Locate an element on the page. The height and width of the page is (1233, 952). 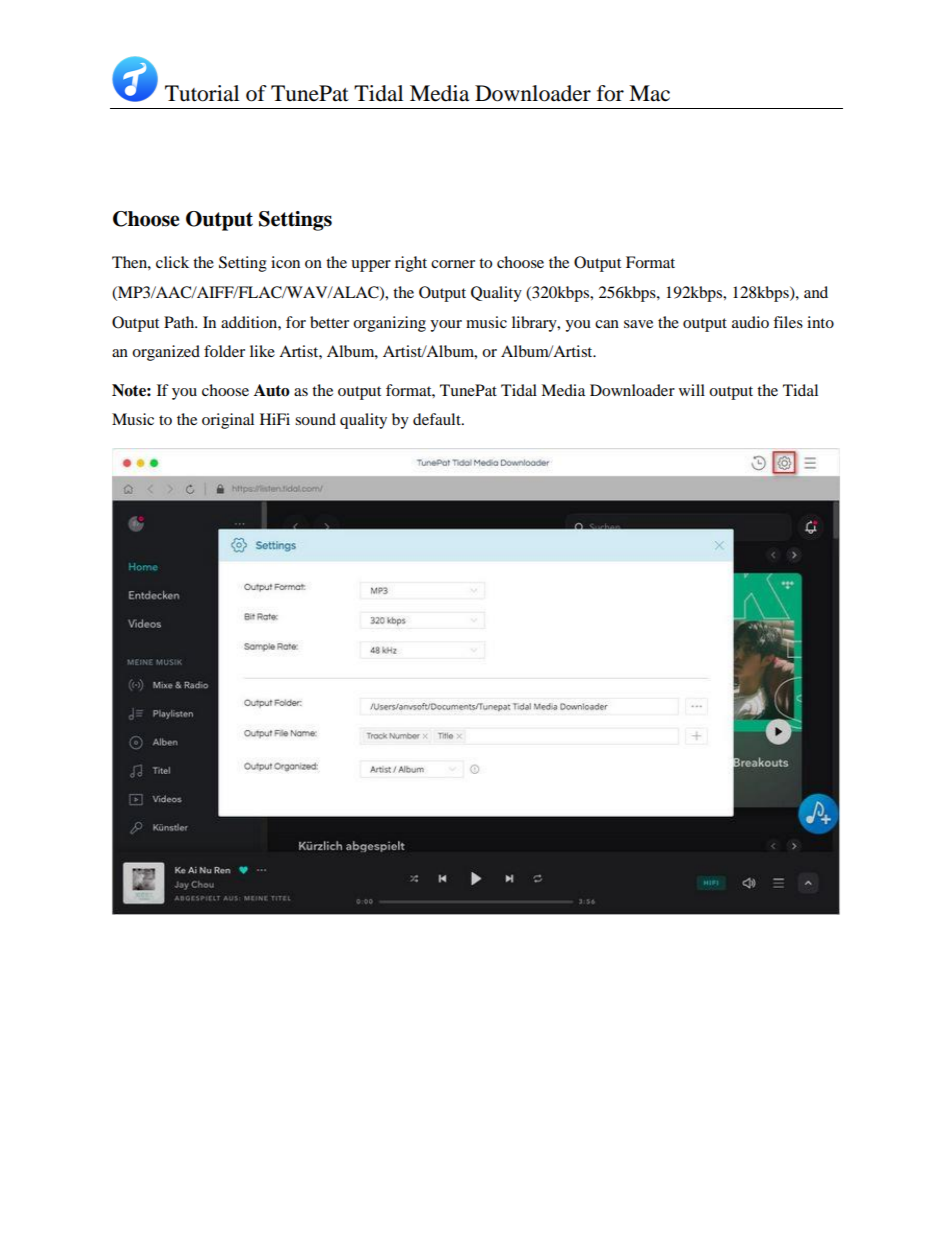
Tutorial is located at coordinates (202, 93).
